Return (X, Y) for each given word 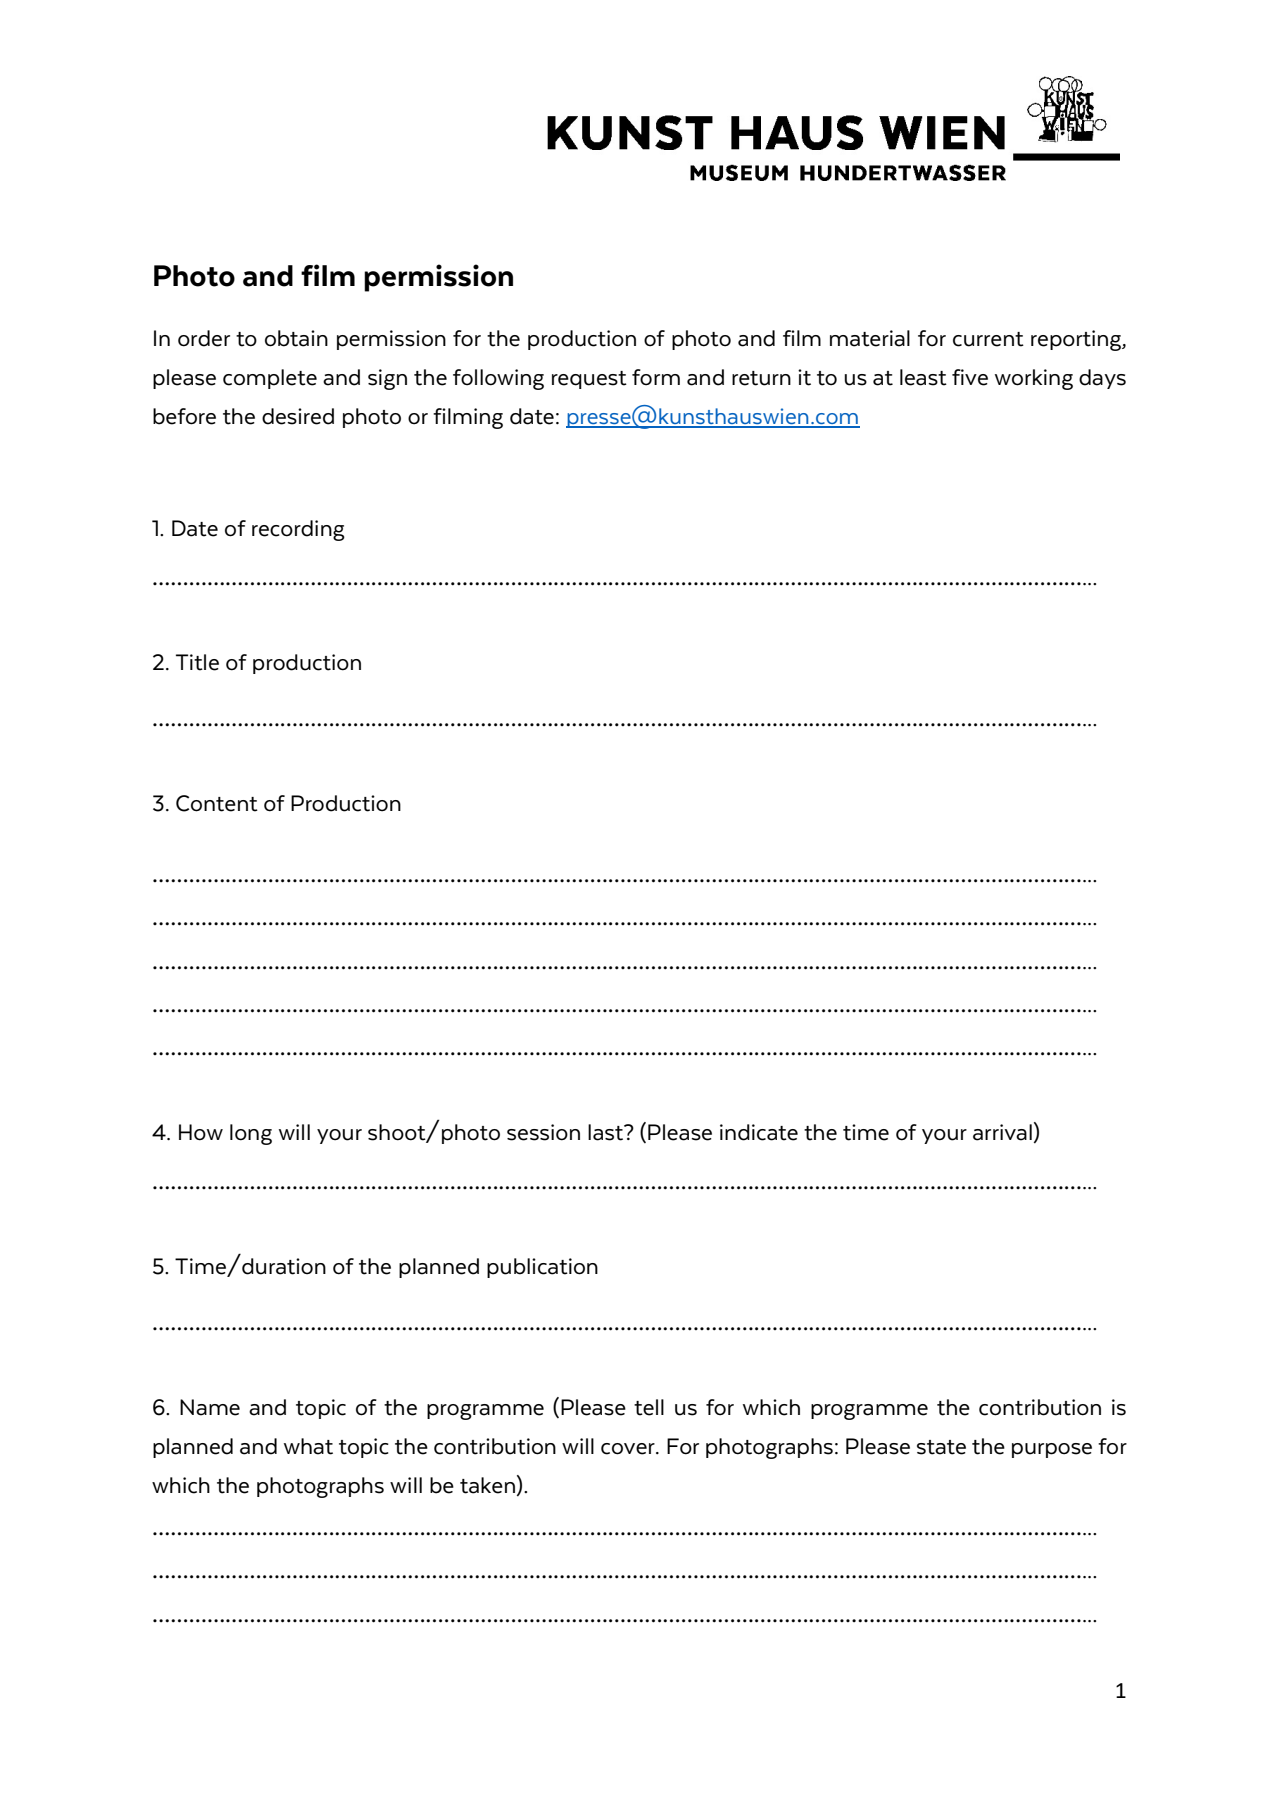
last (607, 1132)
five (970, 377)
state (941, 1447)
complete (270, 379)
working (1034, 379)
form (656, 377)
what (308, 1446)
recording (298, 530)
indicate (759, 1132)
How (201, 1132)
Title (197, 662)
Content (217, 803)
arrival (1002, 1132)
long (251, 1134)
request (589, 380)
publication (542, 1268)
